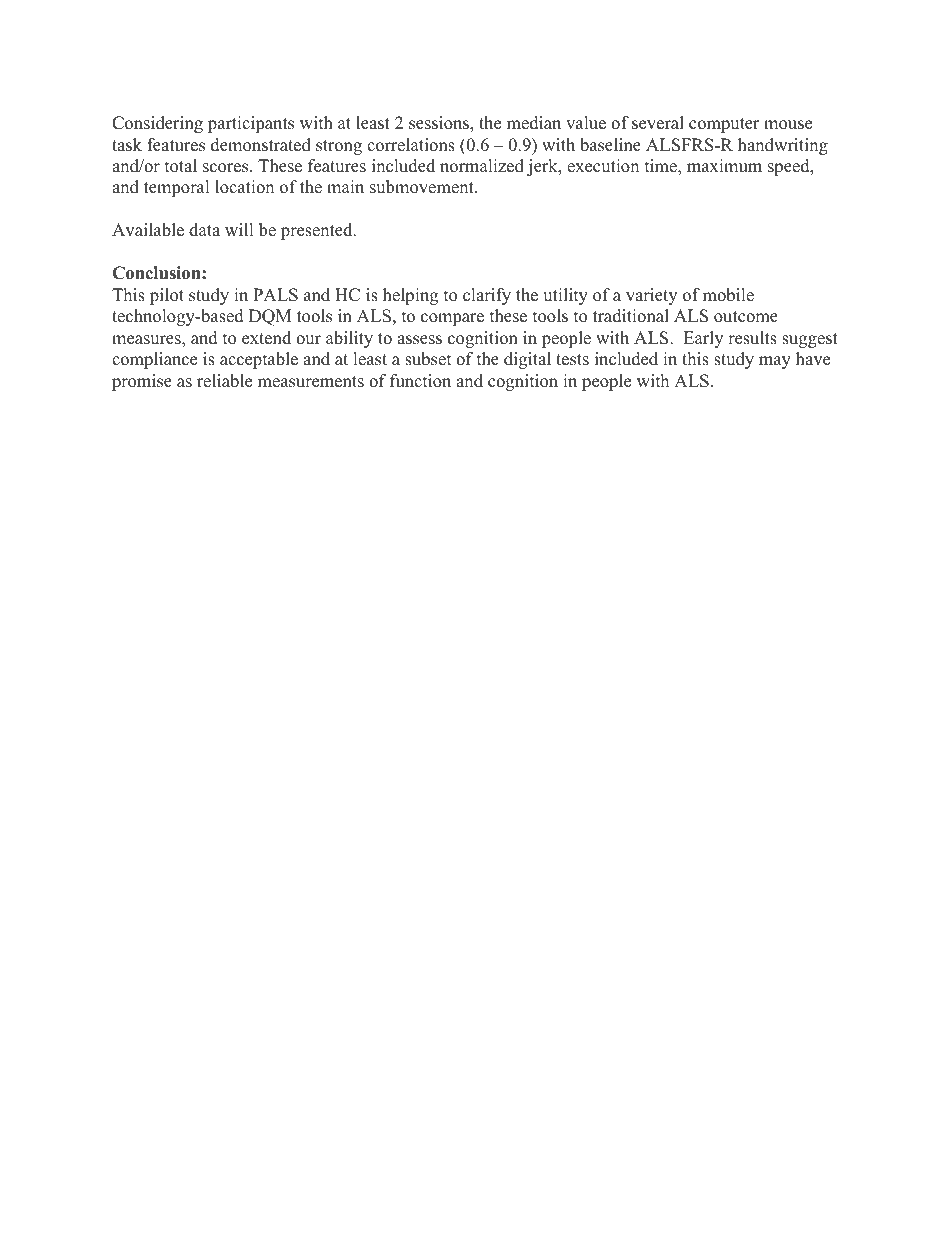 The width and height of the page is (952, 1233). I want to click on clarify, so click(487, 296).
